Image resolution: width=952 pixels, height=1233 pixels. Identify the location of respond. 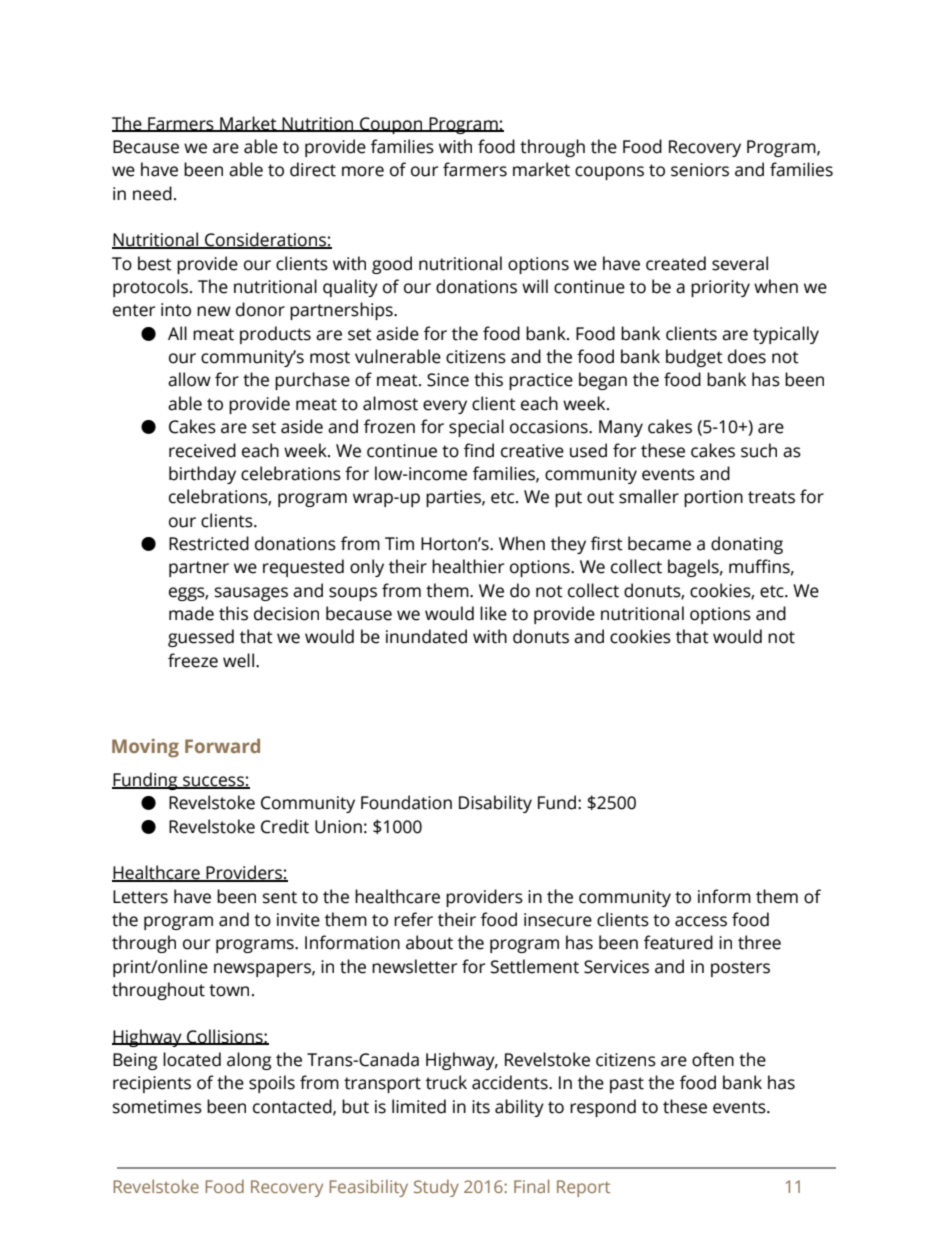
(603, 1108).
